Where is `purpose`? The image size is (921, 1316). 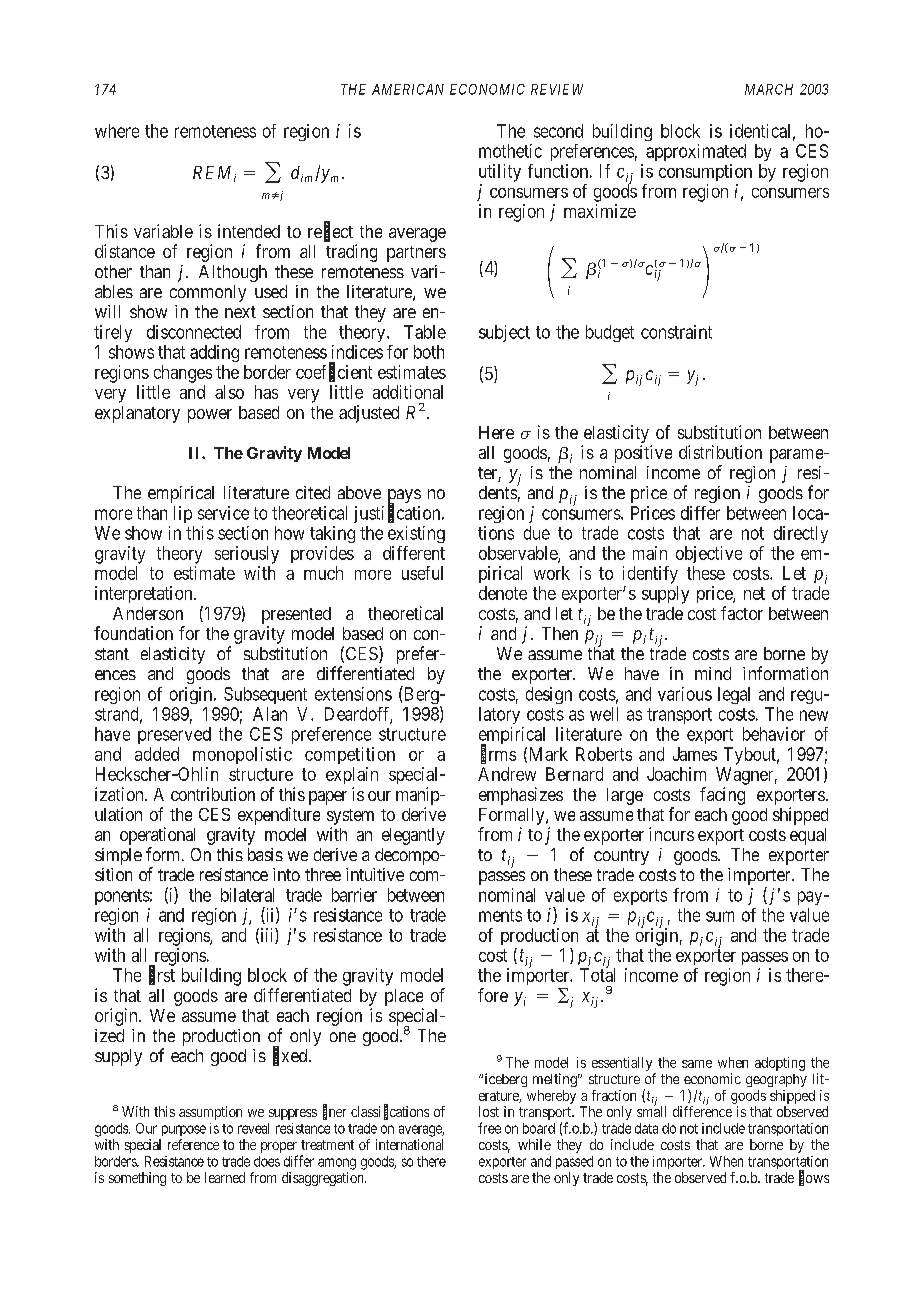 purpose is located at coordinates (184, 1130).
